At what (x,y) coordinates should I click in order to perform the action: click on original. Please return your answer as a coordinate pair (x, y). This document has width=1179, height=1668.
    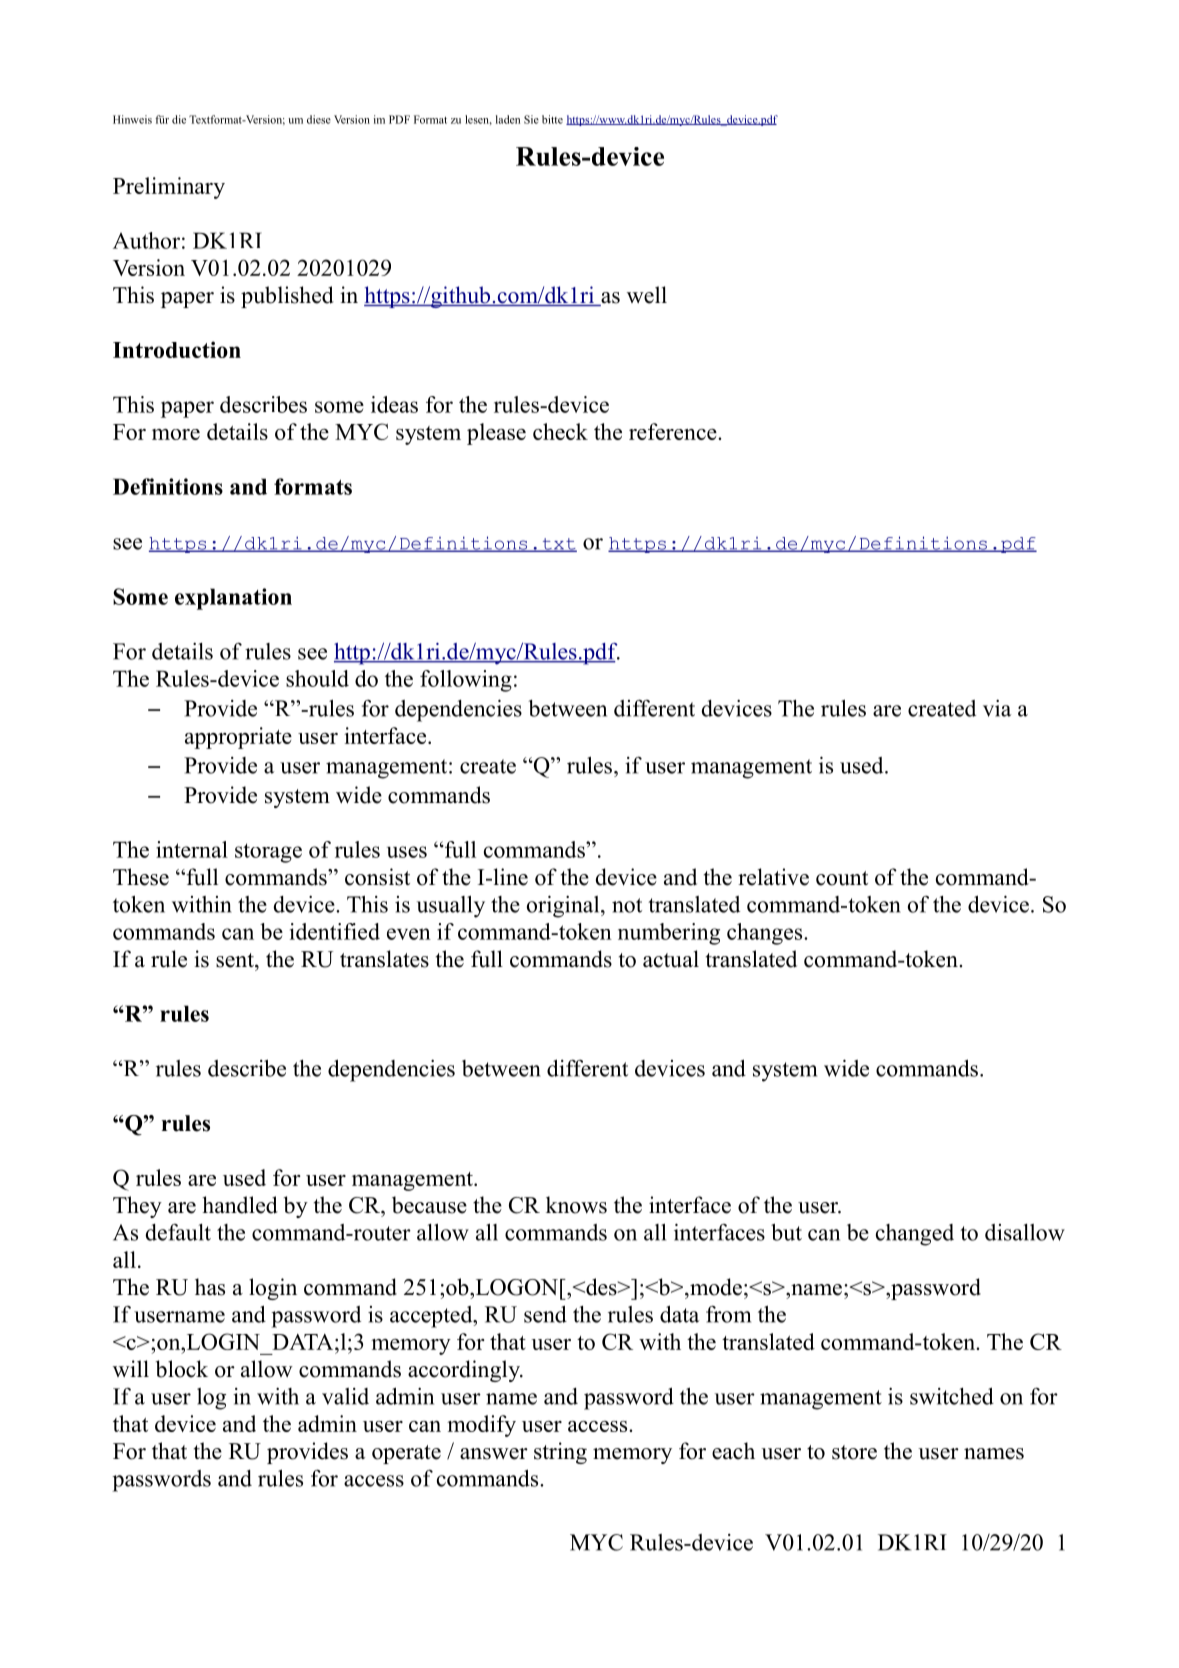
    Looking at the image, I should click on (564, 906).
